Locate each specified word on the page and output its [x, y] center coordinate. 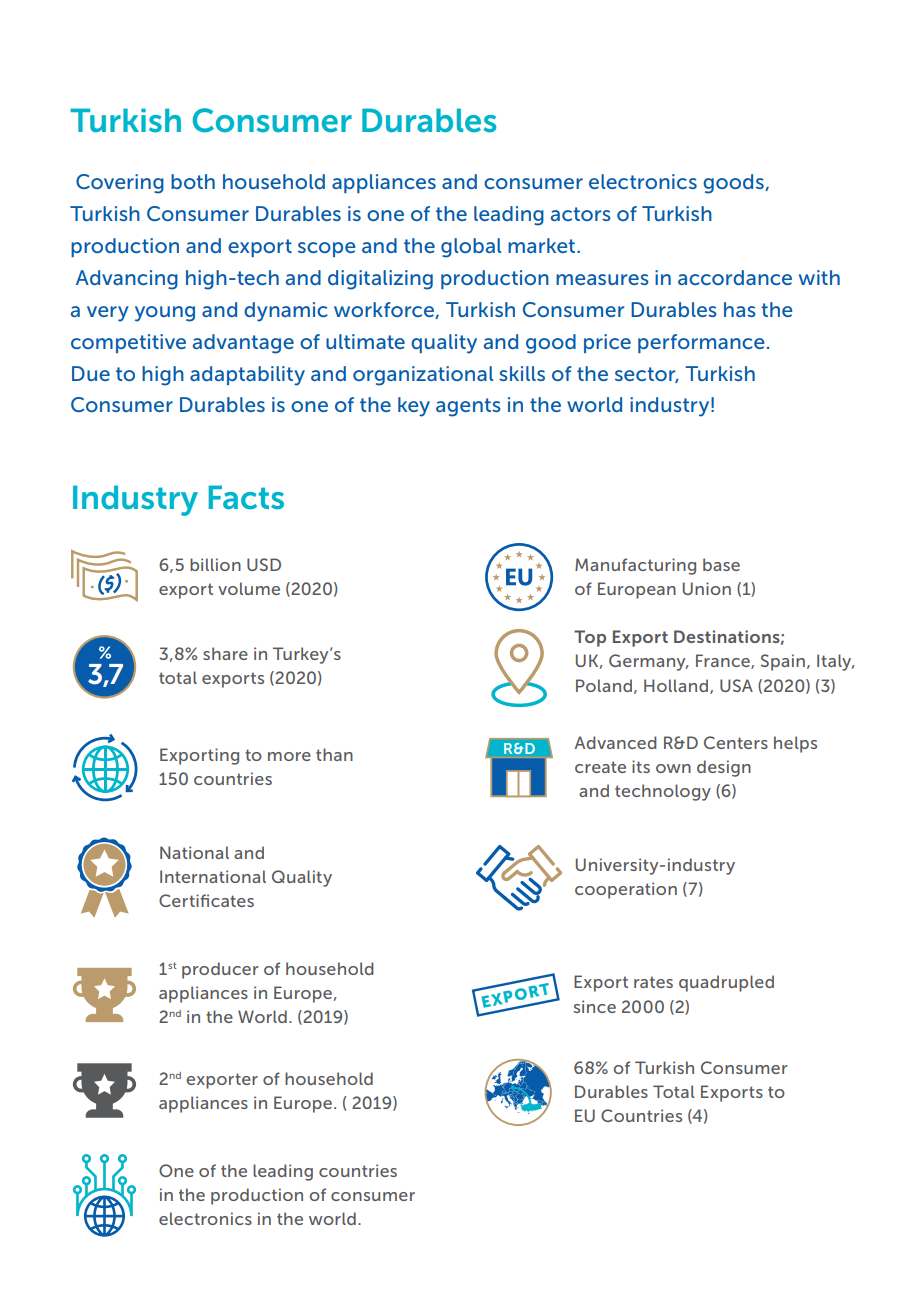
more [289, 756]
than [334, 754]
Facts [246, 497]
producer [220, 970]
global [471, 248]
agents [468, 407]
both [193, 181]
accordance [735, 277]
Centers [736, 742]
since [595, 1006]
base [721, 564]
